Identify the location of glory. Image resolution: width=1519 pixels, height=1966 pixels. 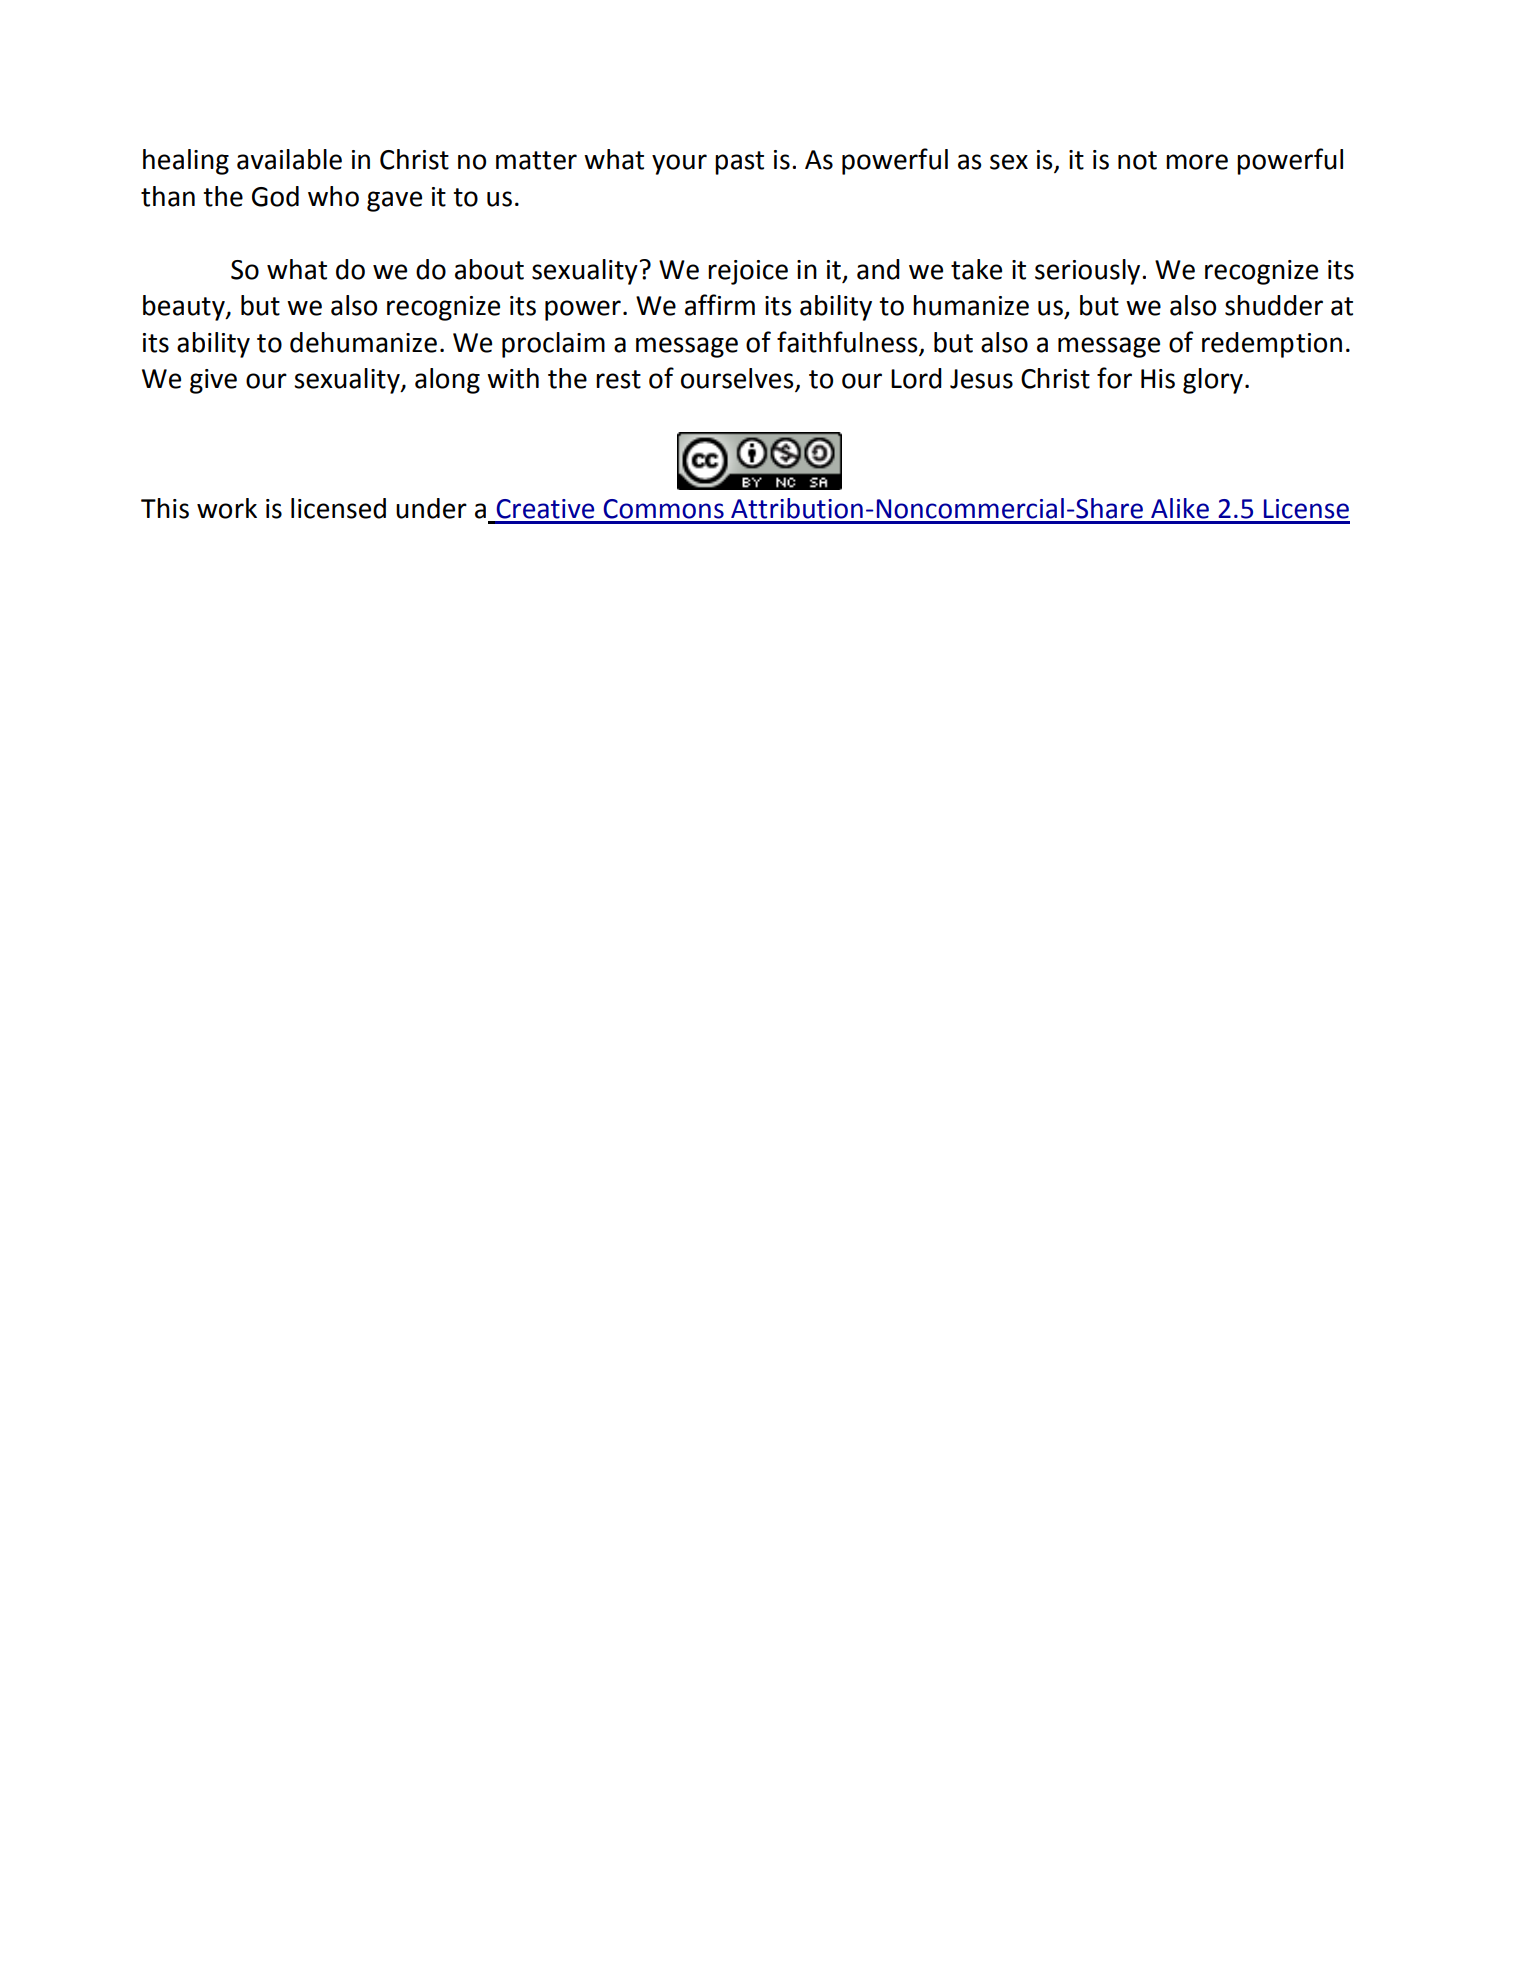
(1213, 381).
